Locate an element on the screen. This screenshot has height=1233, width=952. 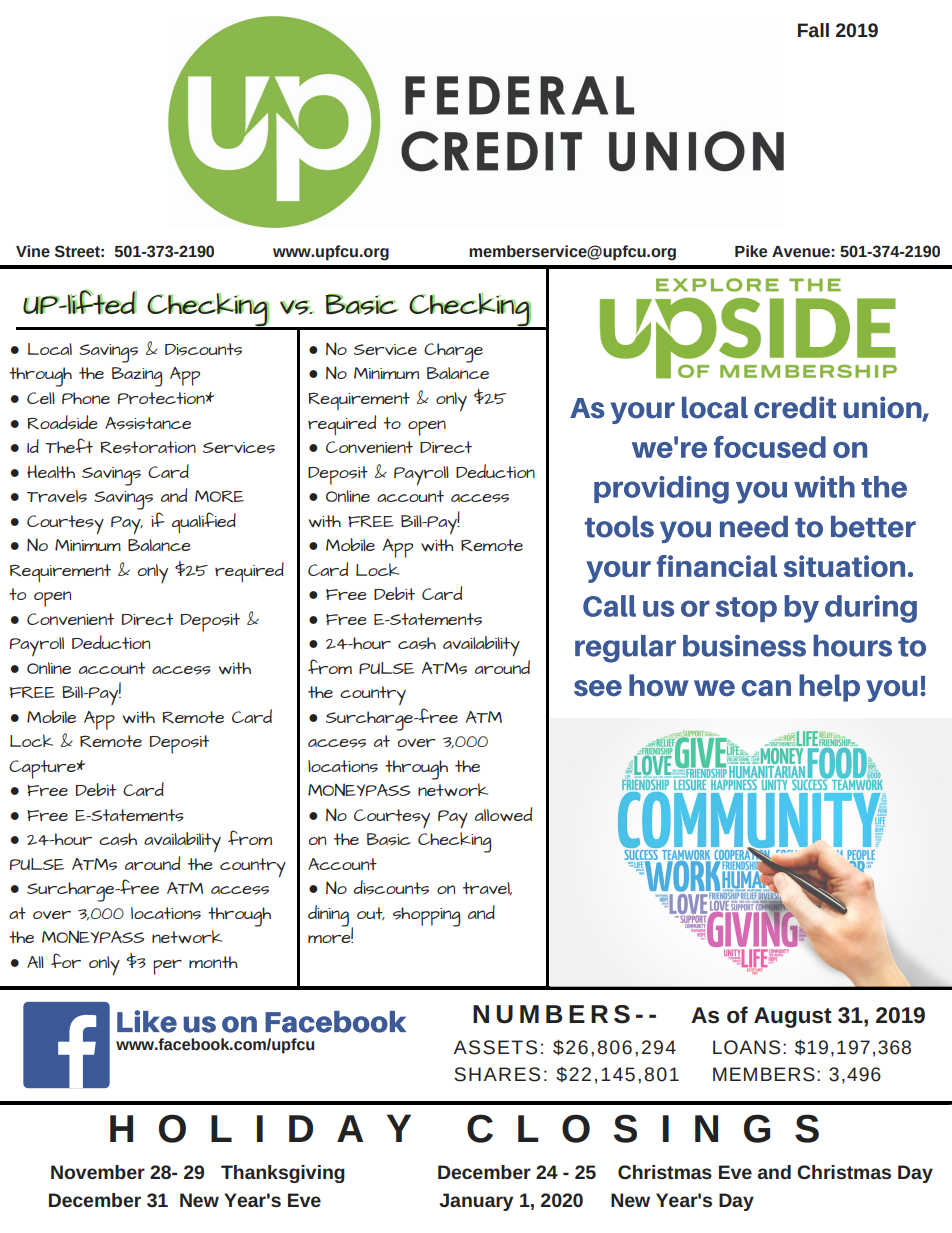
January is located at coordinates (476, 1202).
